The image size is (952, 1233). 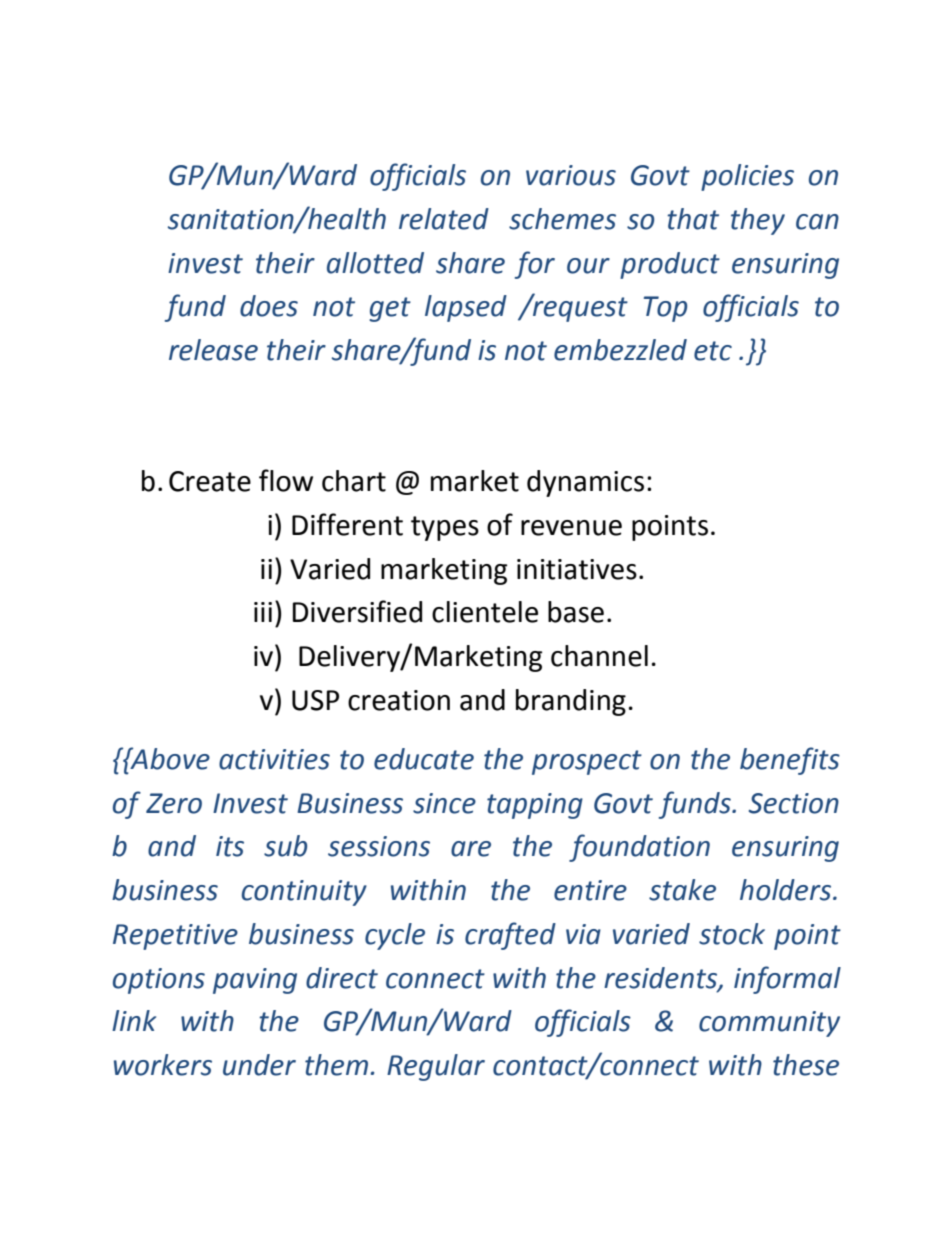 I want to click on under, so click(x=259, y=1065).
